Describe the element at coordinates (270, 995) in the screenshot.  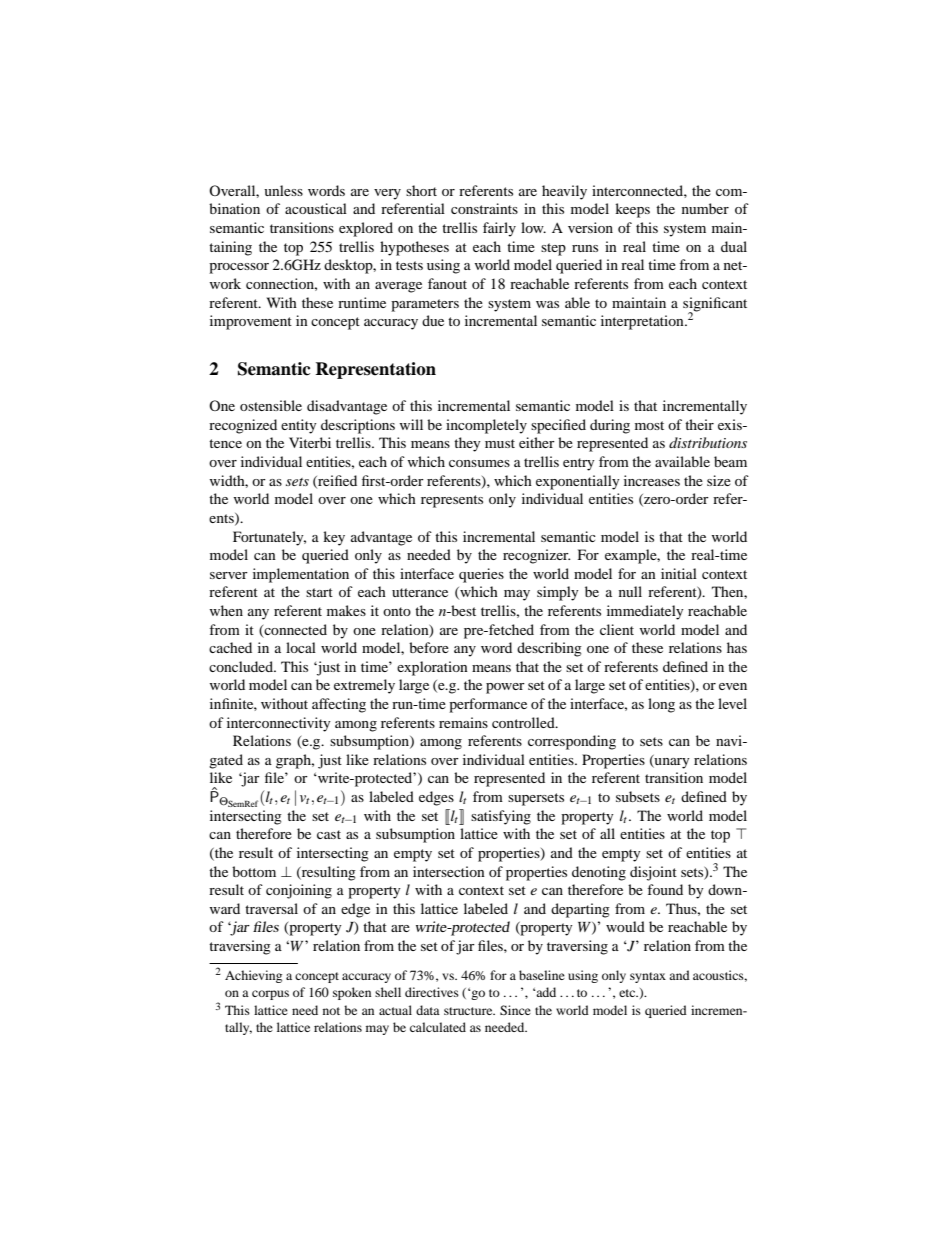
I see `corpus` at that location.
